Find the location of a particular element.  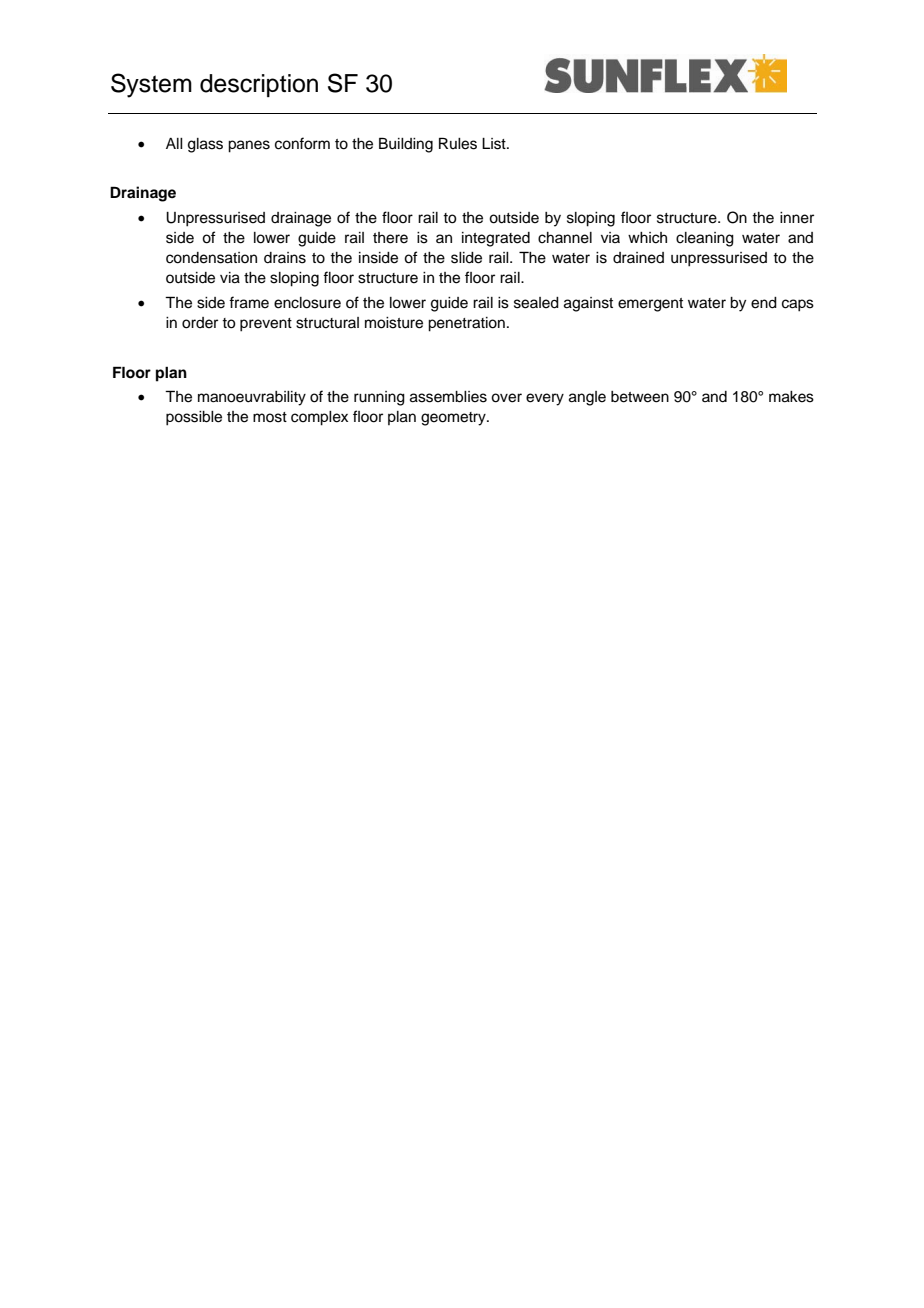

slide is located at coordinates (466, 258).
